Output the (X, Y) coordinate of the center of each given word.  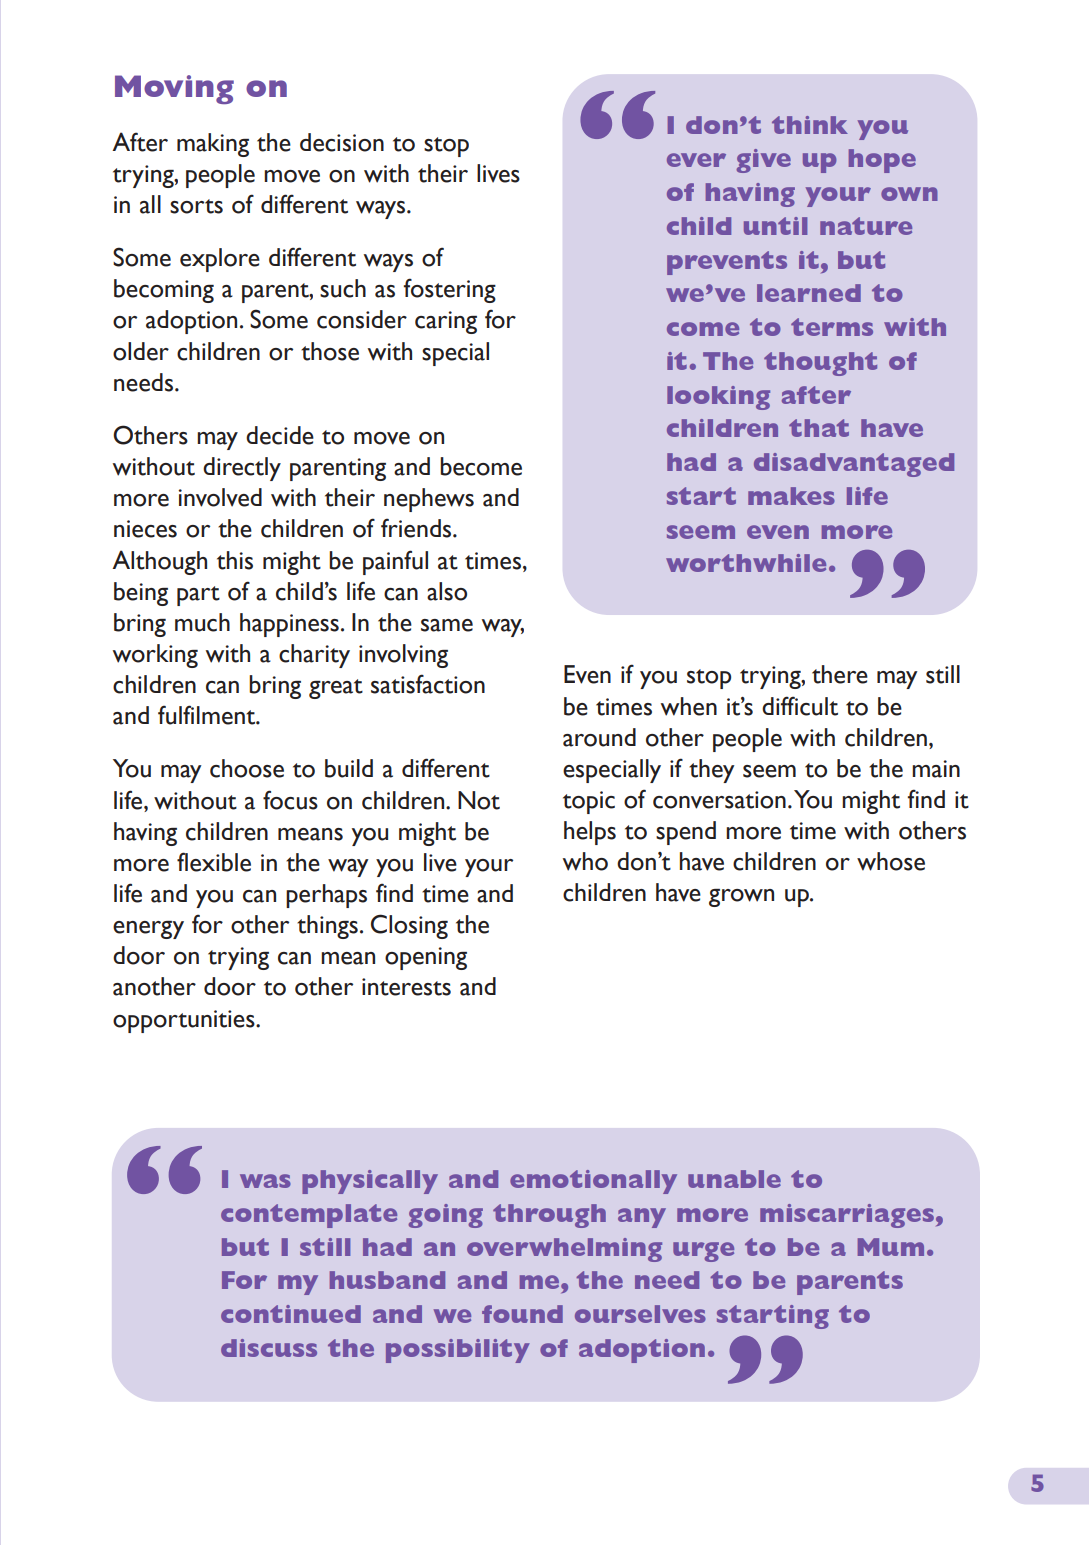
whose (891, 861)
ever (696, 160)
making (213, 145)
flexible (214, 862)
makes (791, 496)
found (522, 1314)
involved (220, 497)
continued (291, 1314)
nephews (429, 500)
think (810, 125)
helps (590, 833)
